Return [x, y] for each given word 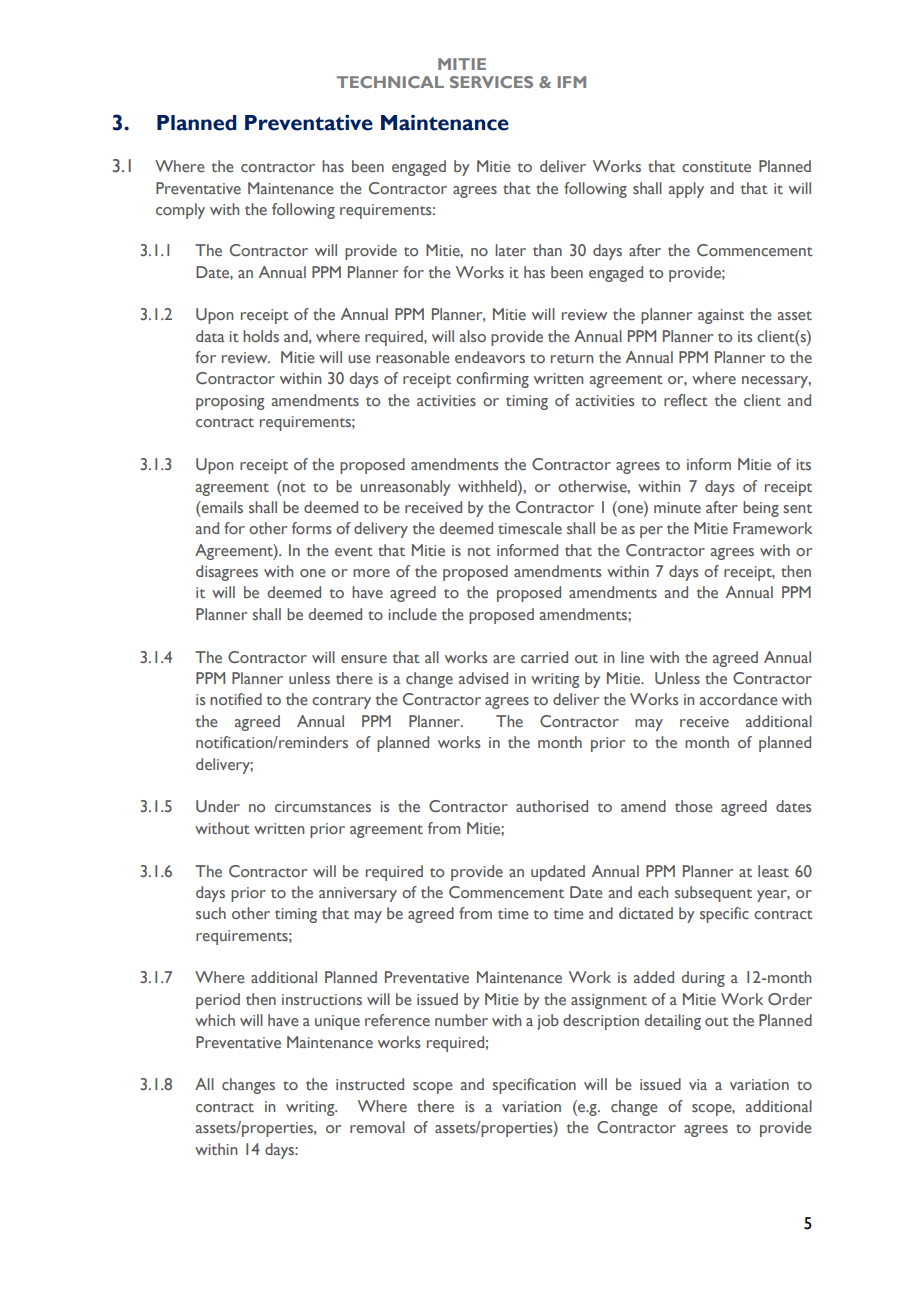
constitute [716, 166]
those [694, 806]
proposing [230, 402]
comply [180, 211]
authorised [552, 806]
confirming [492, 380]
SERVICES [491, 82]
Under [218, 806]
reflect [686, 400]
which [215, 1020]
